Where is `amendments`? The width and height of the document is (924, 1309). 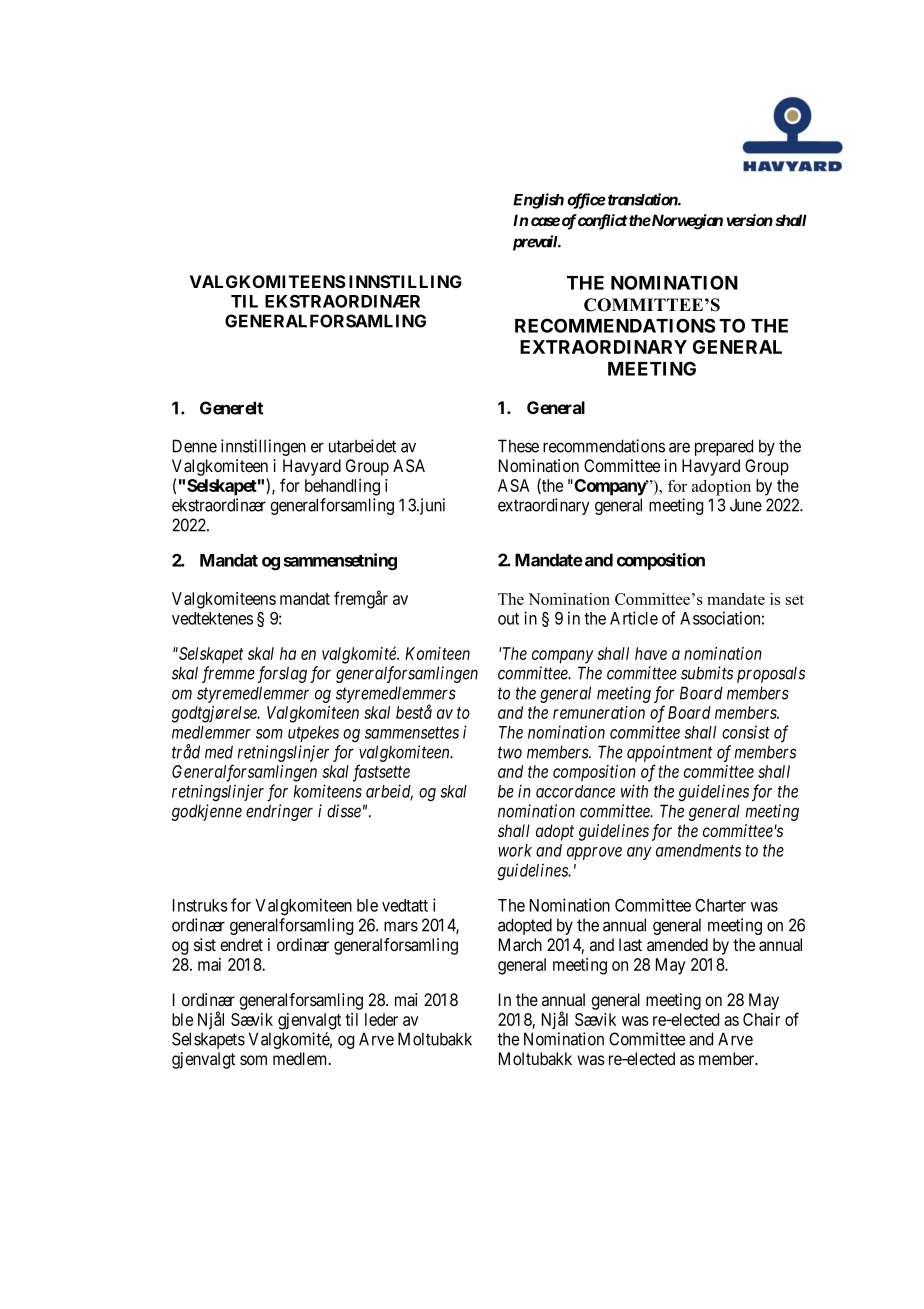 amendments is located at coordinates (698, 850).
